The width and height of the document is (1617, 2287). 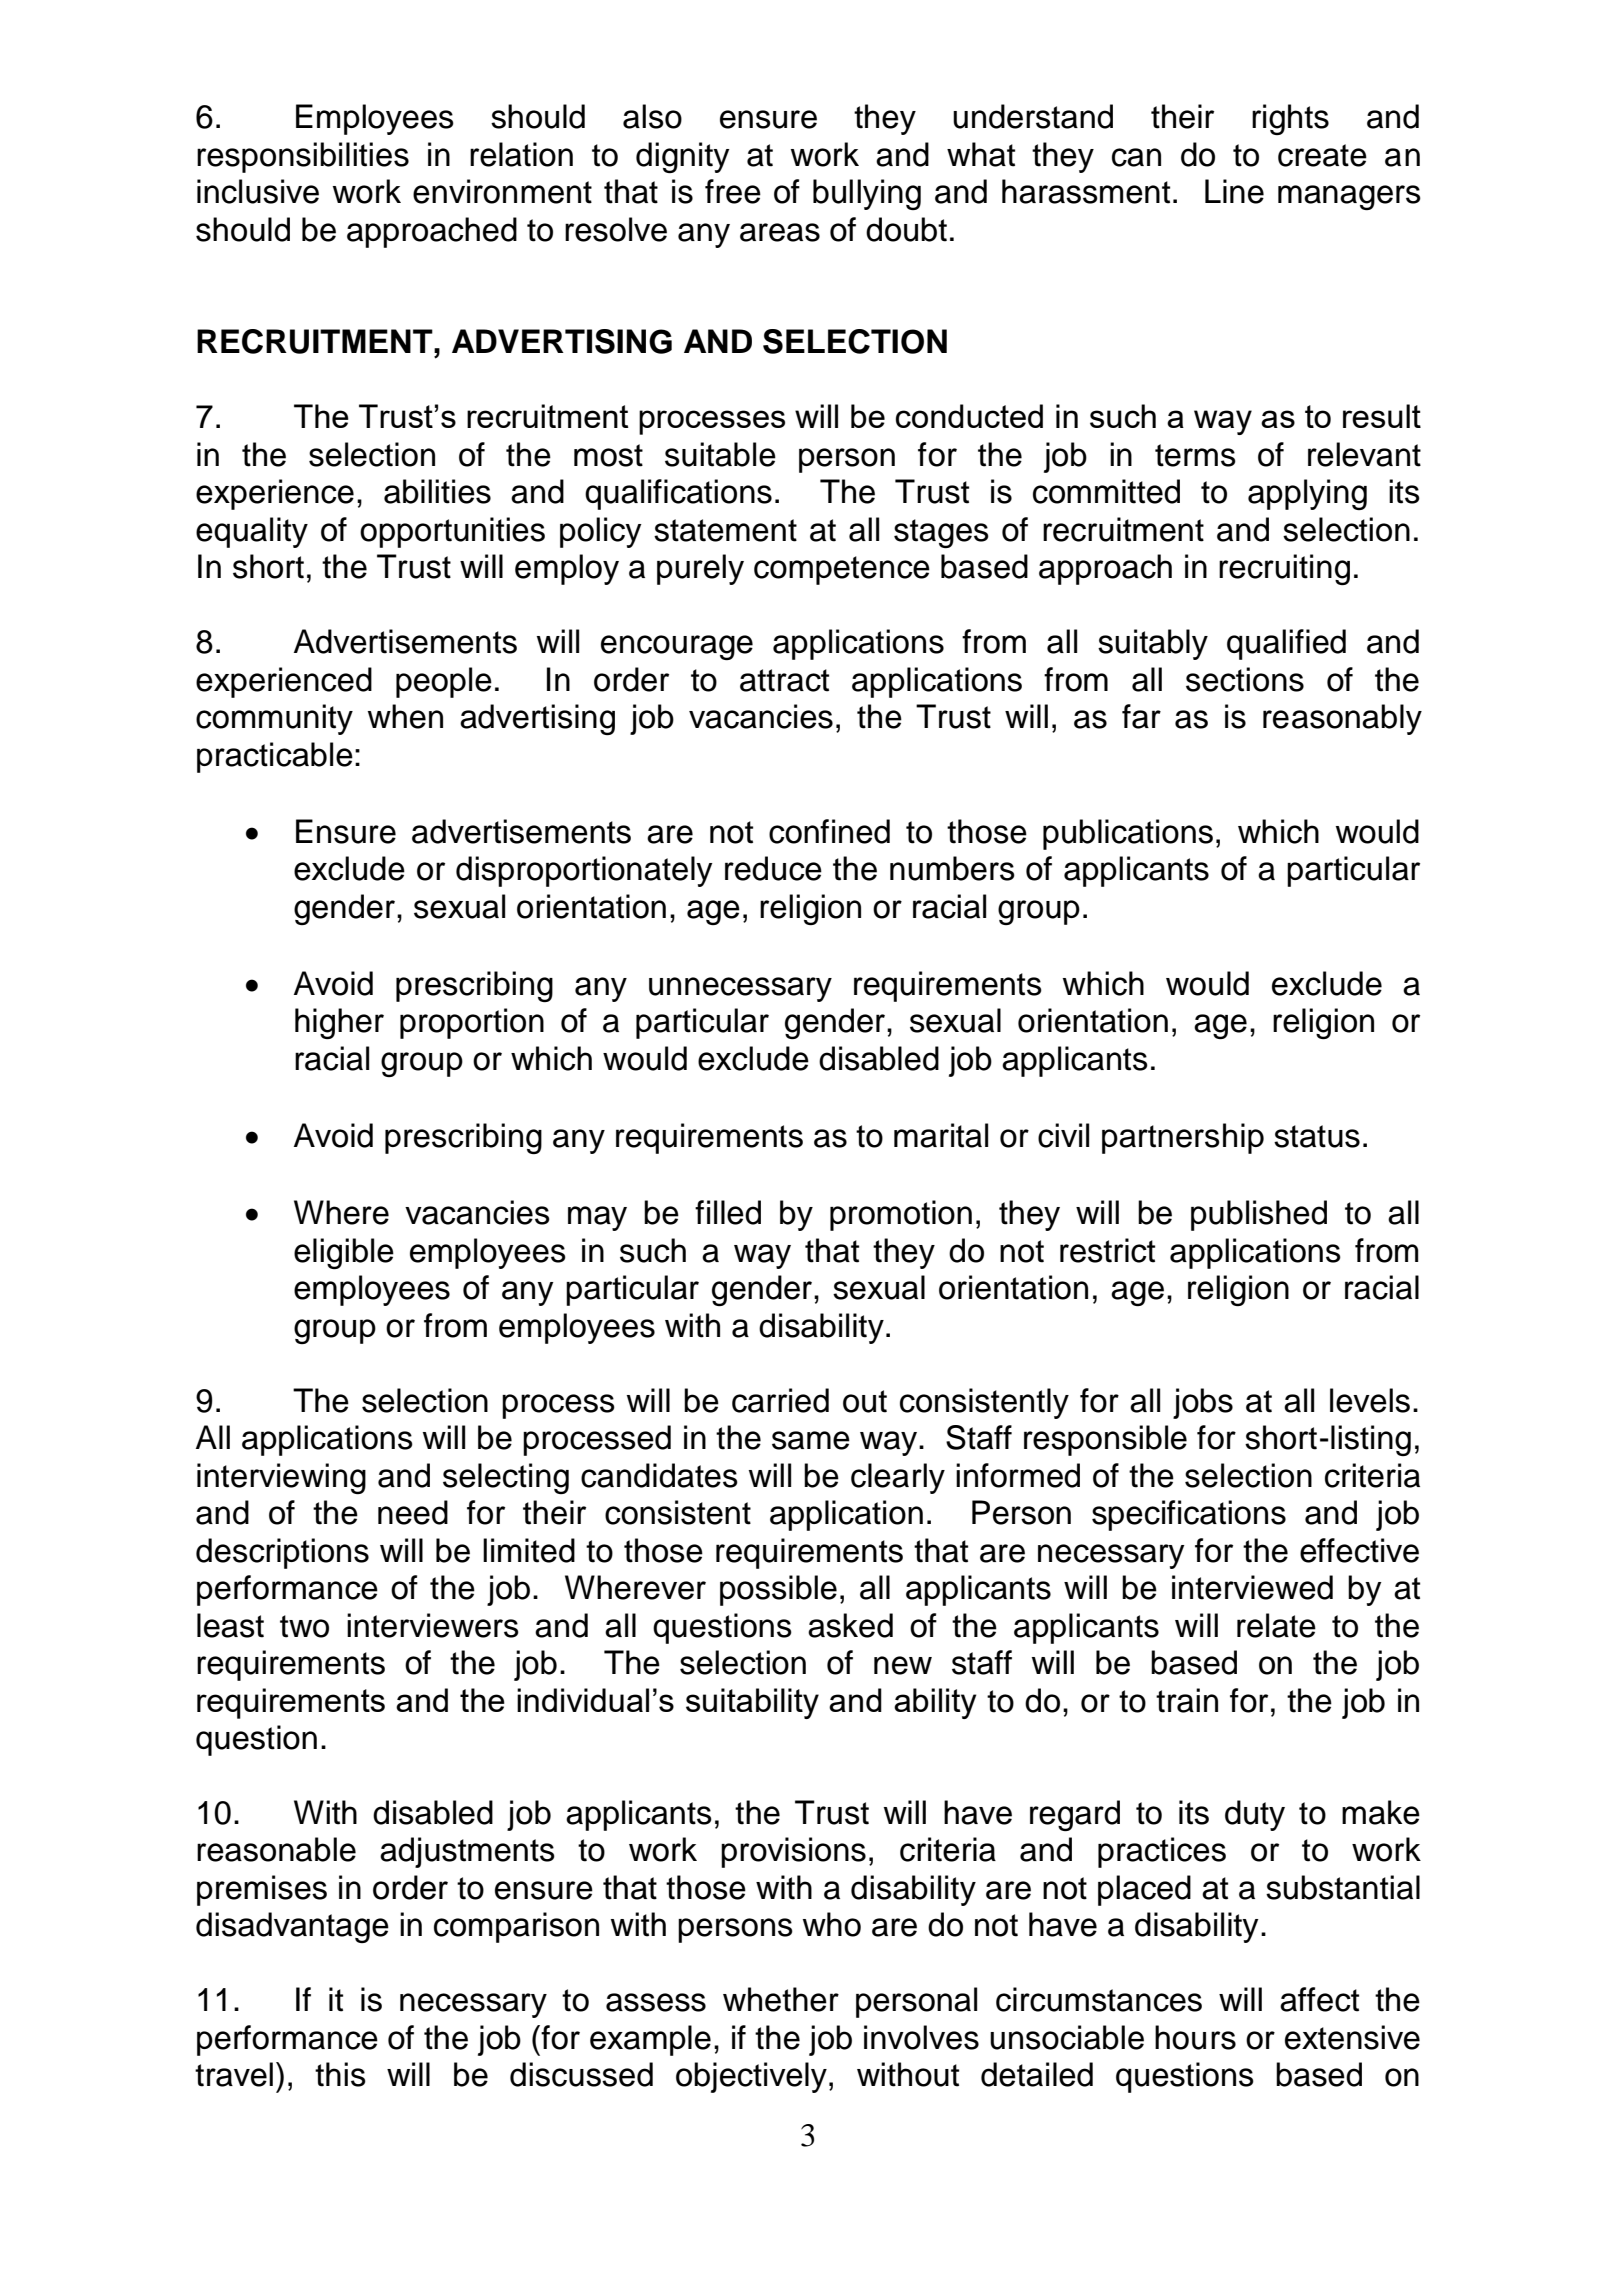 I want to click on qualified, so click(x=1286, y=644).
